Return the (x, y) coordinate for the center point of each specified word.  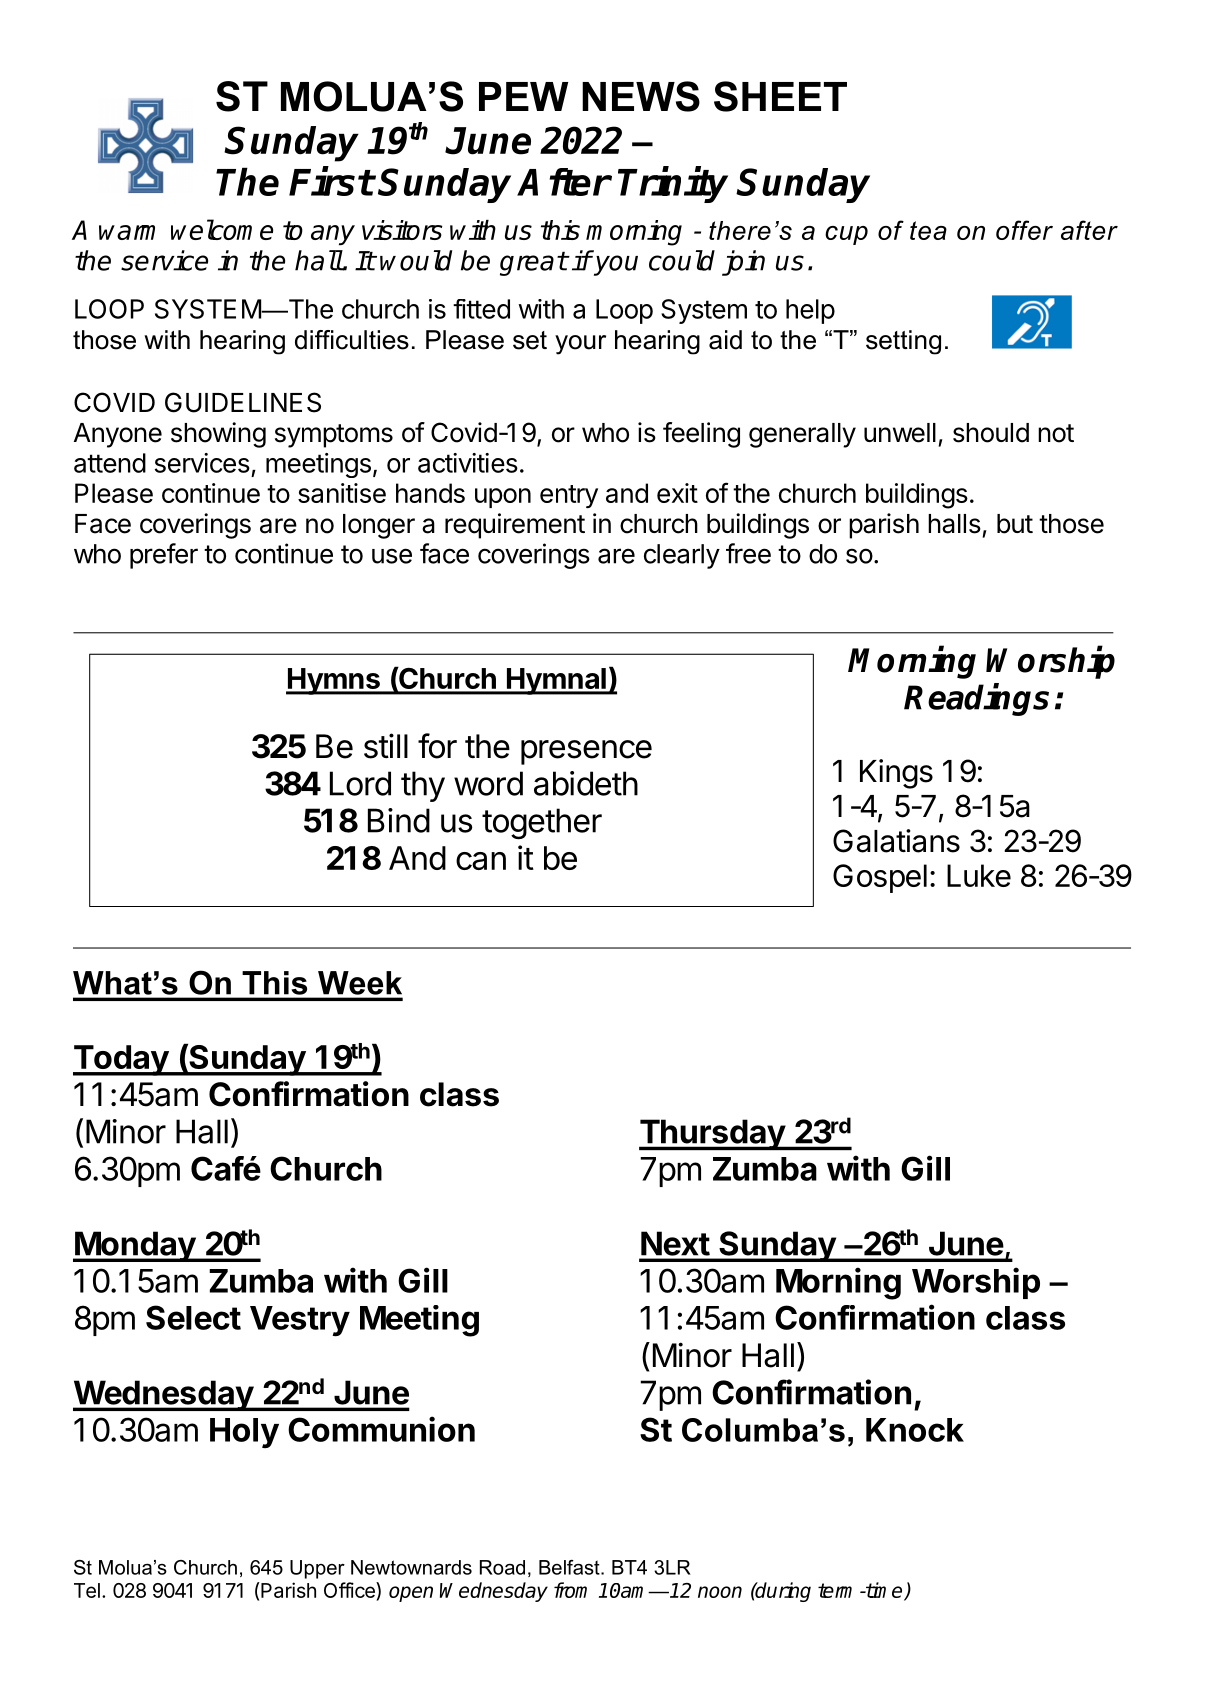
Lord (360, 783)
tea (928, 230)
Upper (317, 1569)
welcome (222, 229)
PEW (523, 96)
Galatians (896, 841)
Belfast (570, 1567)
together (542, 824)
